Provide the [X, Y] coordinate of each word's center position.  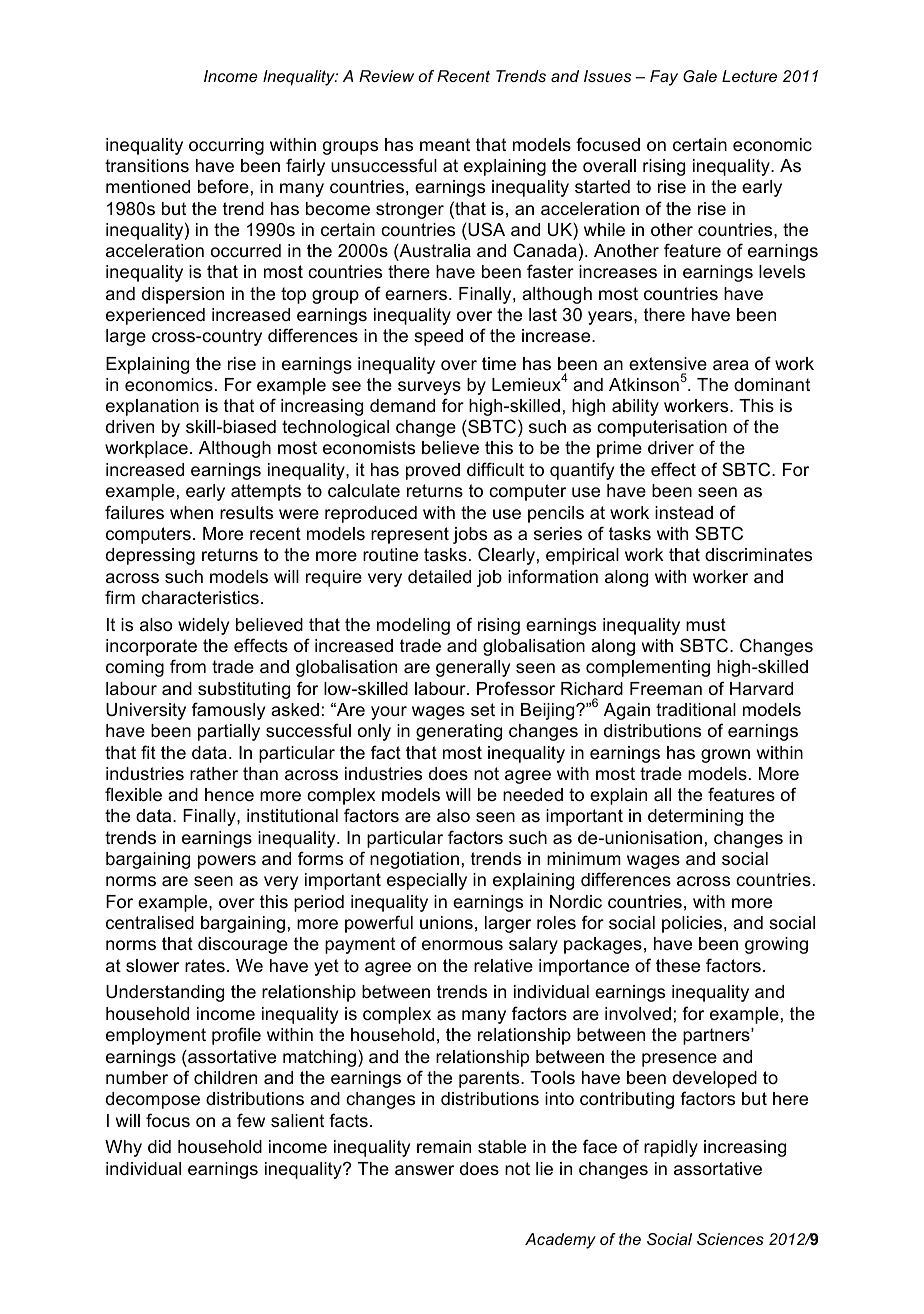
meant [445, 145]
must [706, 625]
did [159, 1146]
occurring [226, 146]
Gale [700, 76]
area [731, 365]
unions [446, 923]
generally [473, 668]
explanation [152, 407]
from [188, 666]
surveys [429, 388]
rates [205, 966]
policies [692, 924]
